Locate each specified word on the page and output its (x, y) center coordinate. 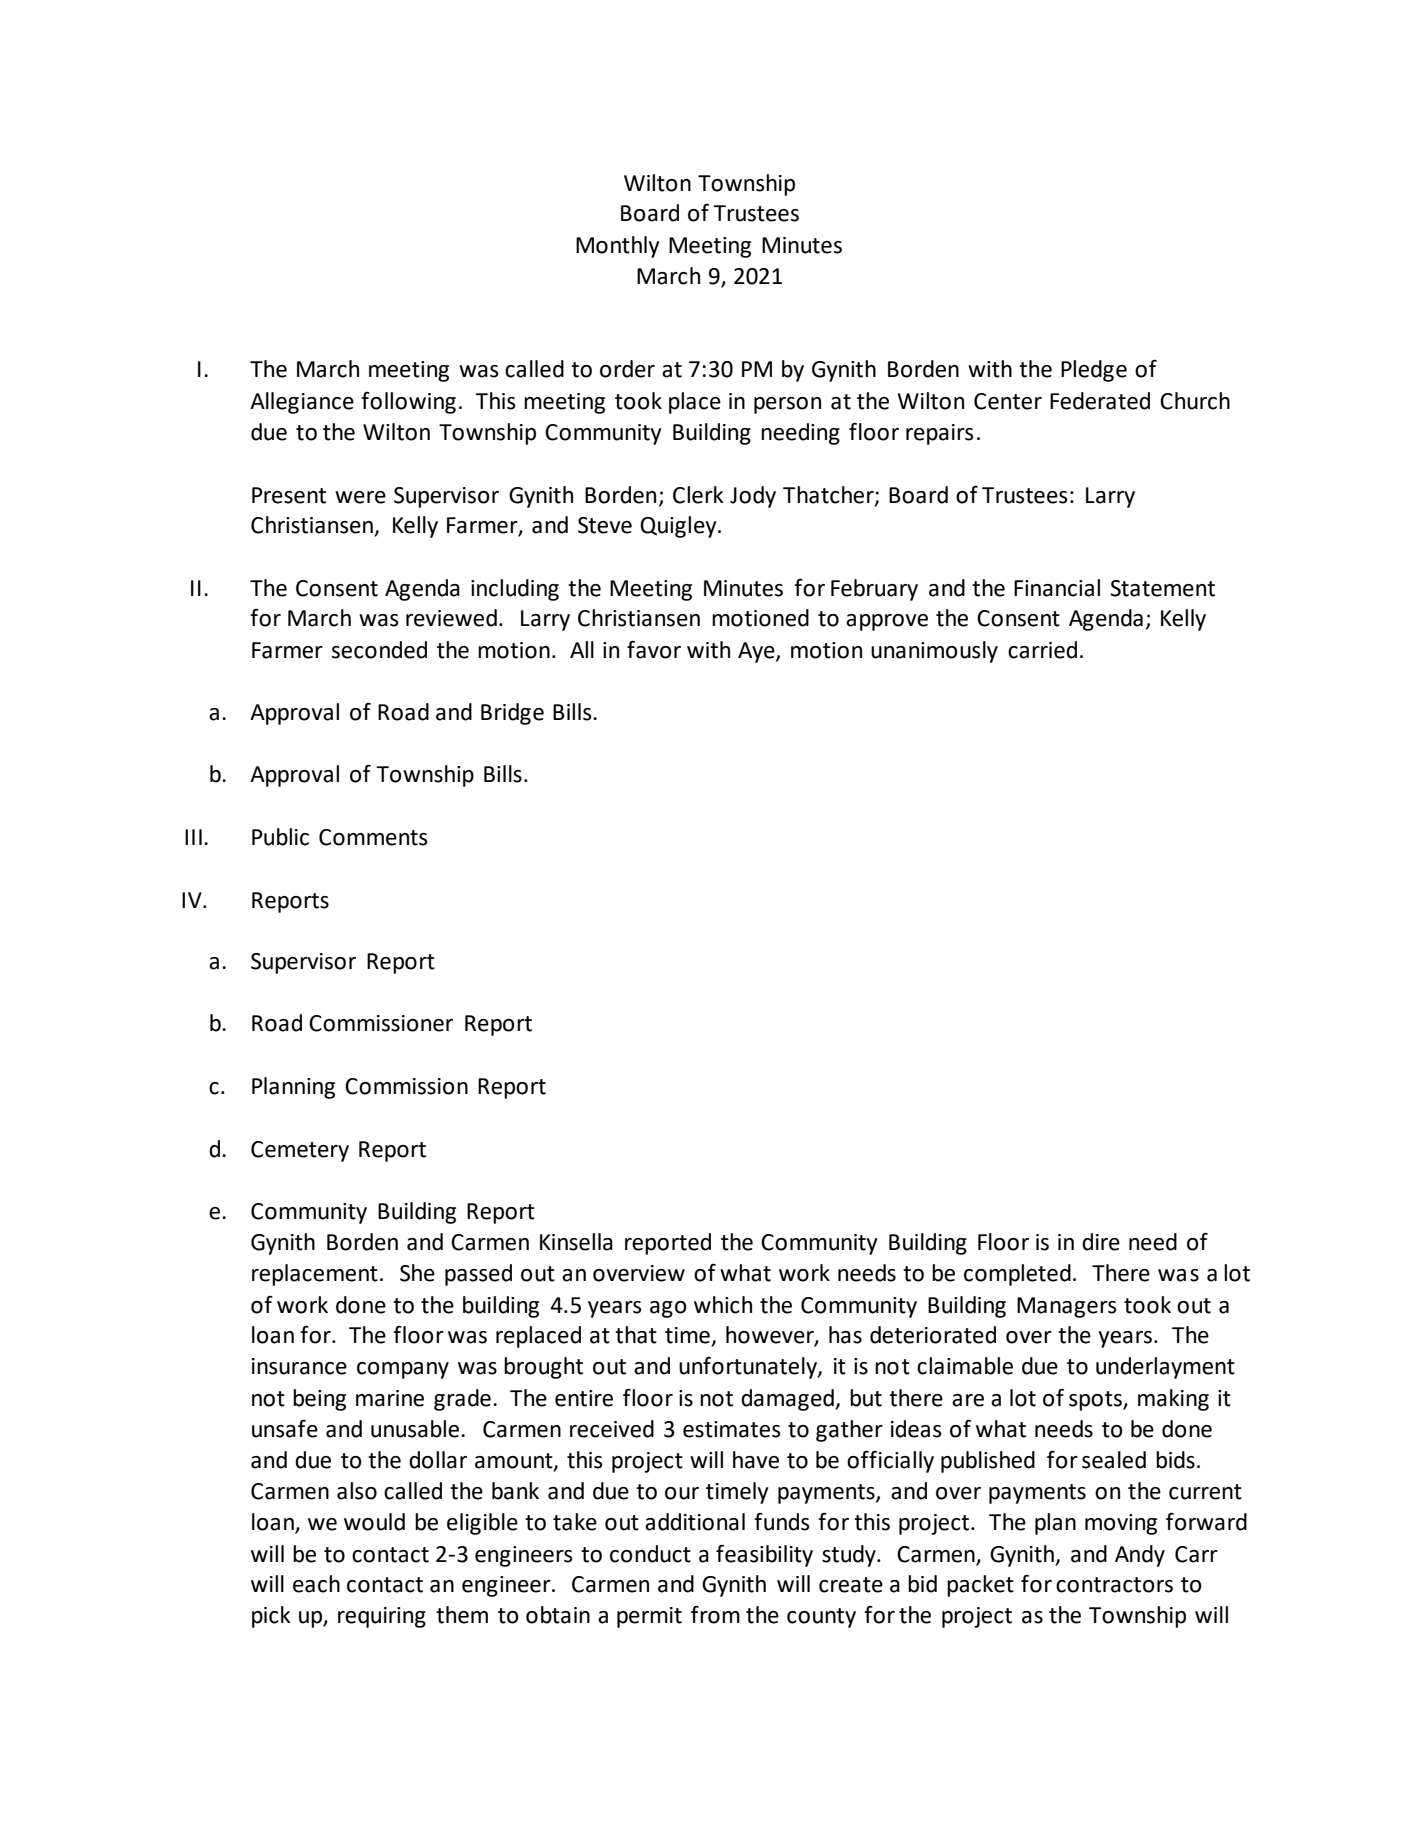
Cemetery (300, 1151)
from (715, 1614)
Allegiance (302, 403)
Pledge (1094, 371)
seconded (379, 650)
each (316, 1584)
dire (1101, 1242)
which (723, 1305)
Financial (1057, 588)
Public (280, 837)
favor (654, 649)
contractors (1114, 1585)
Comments (373, 837)
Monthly (617, 247)
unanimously (934, 652)
